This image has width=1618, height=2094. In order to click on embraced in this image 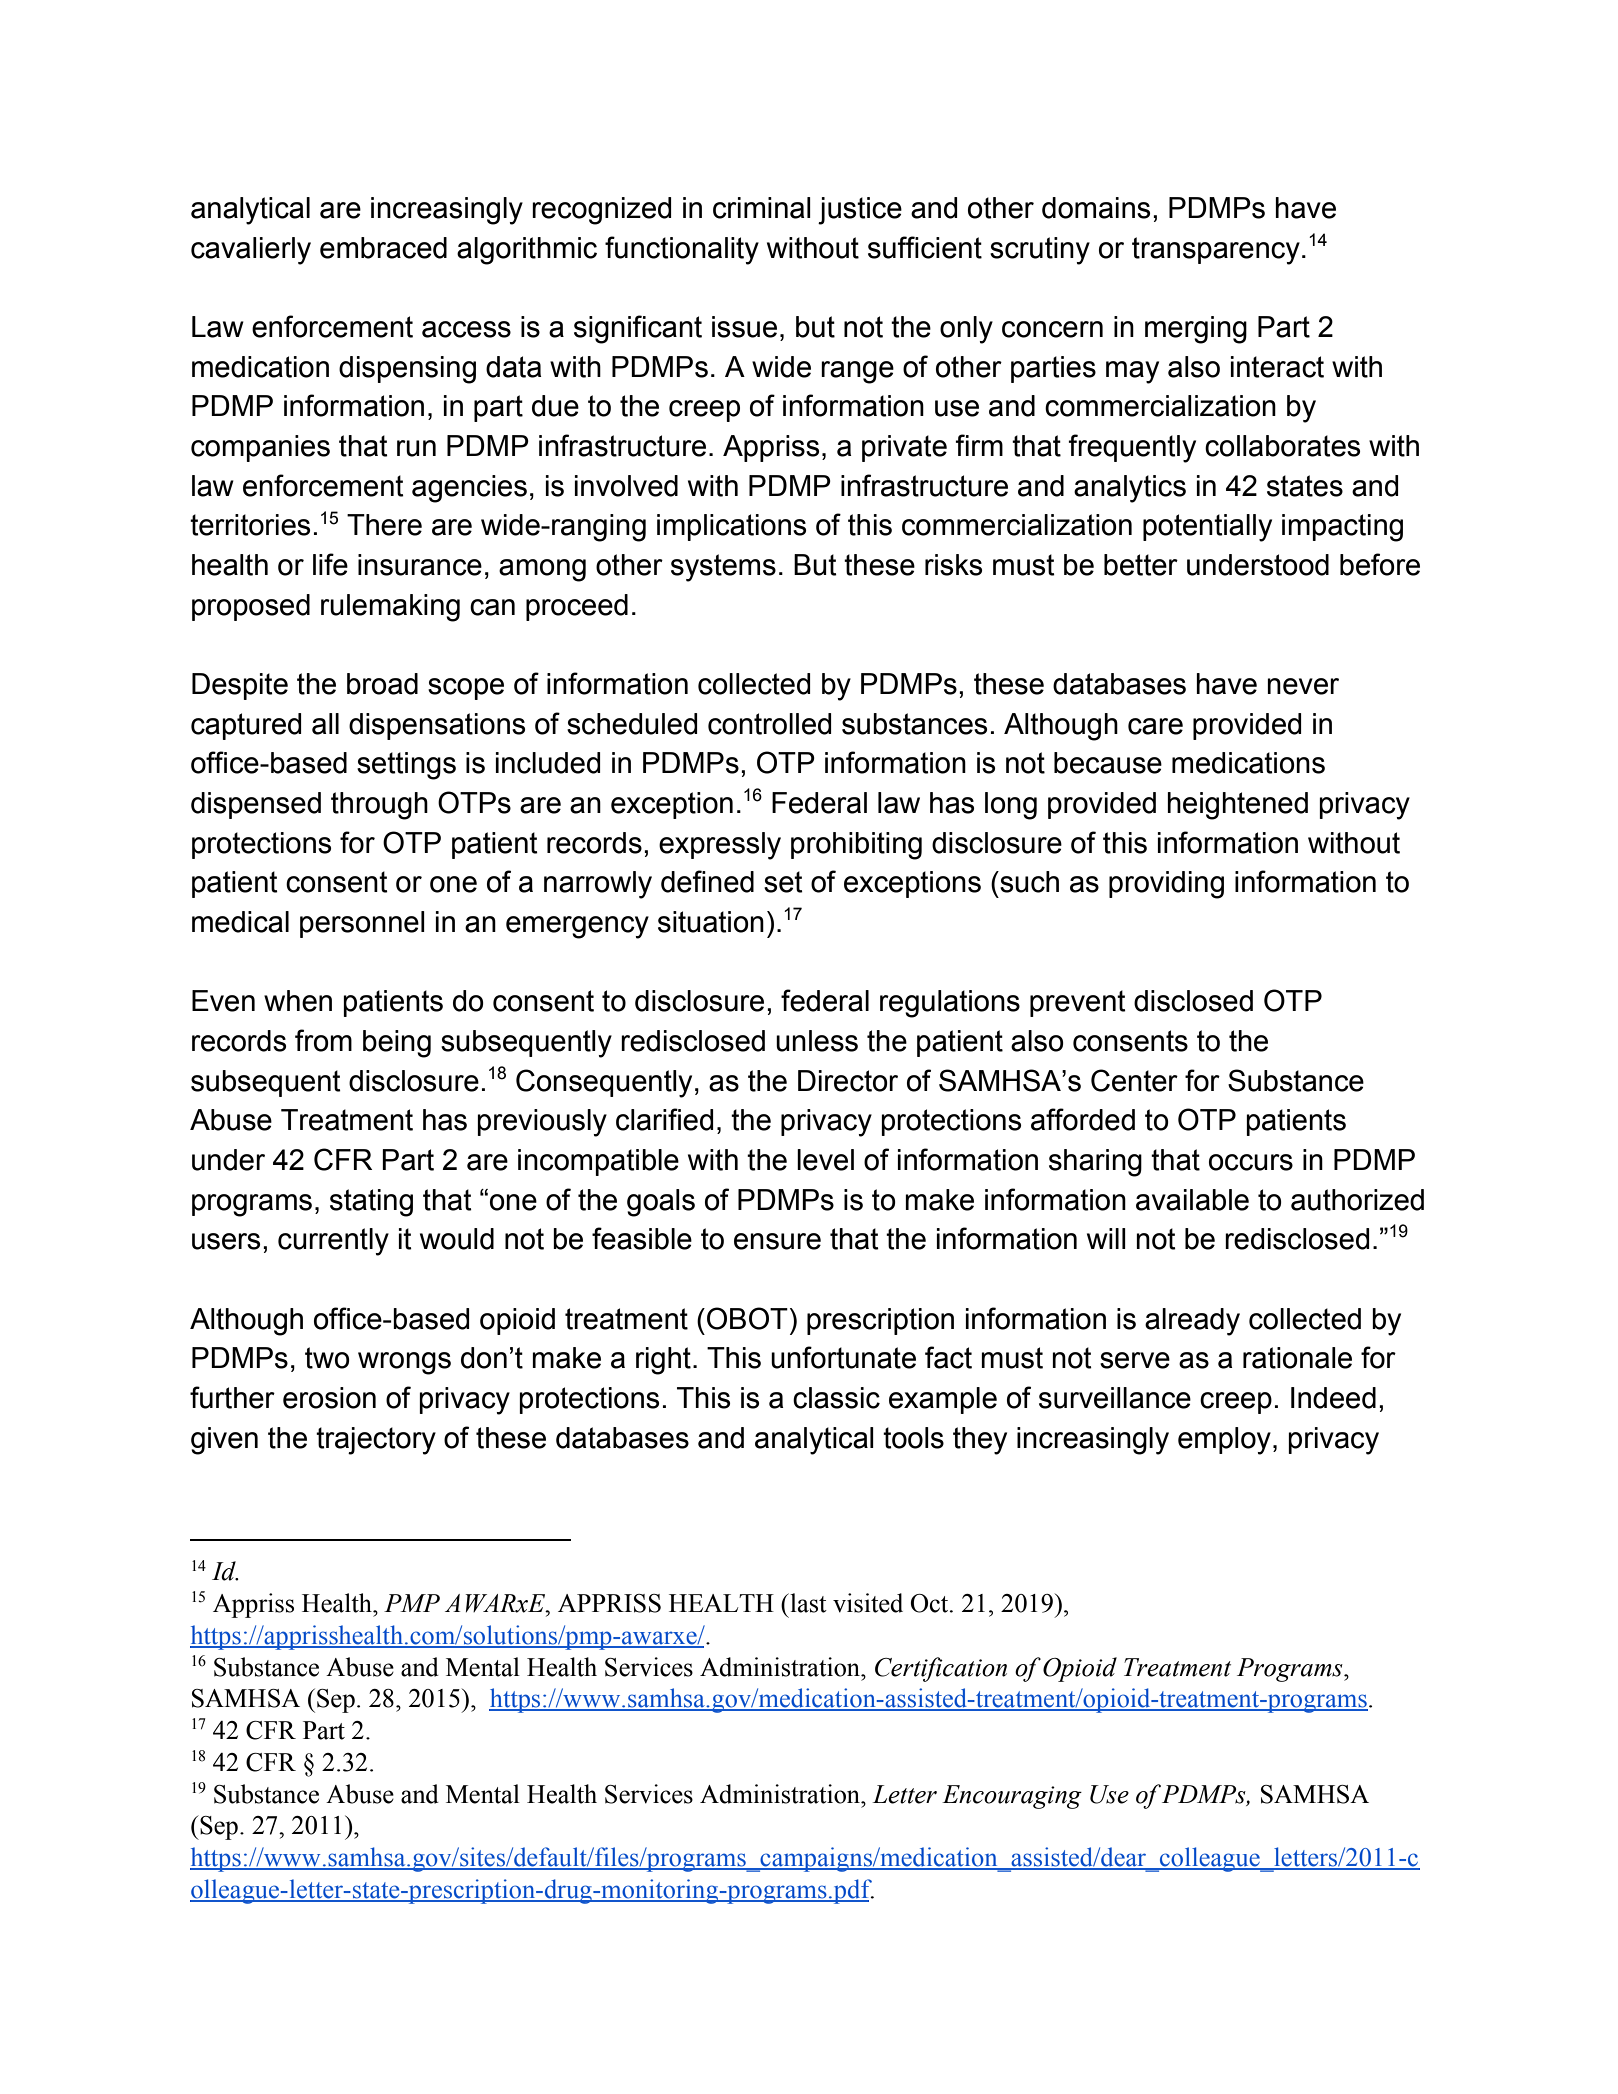, I will do `click(383, 248)`.
